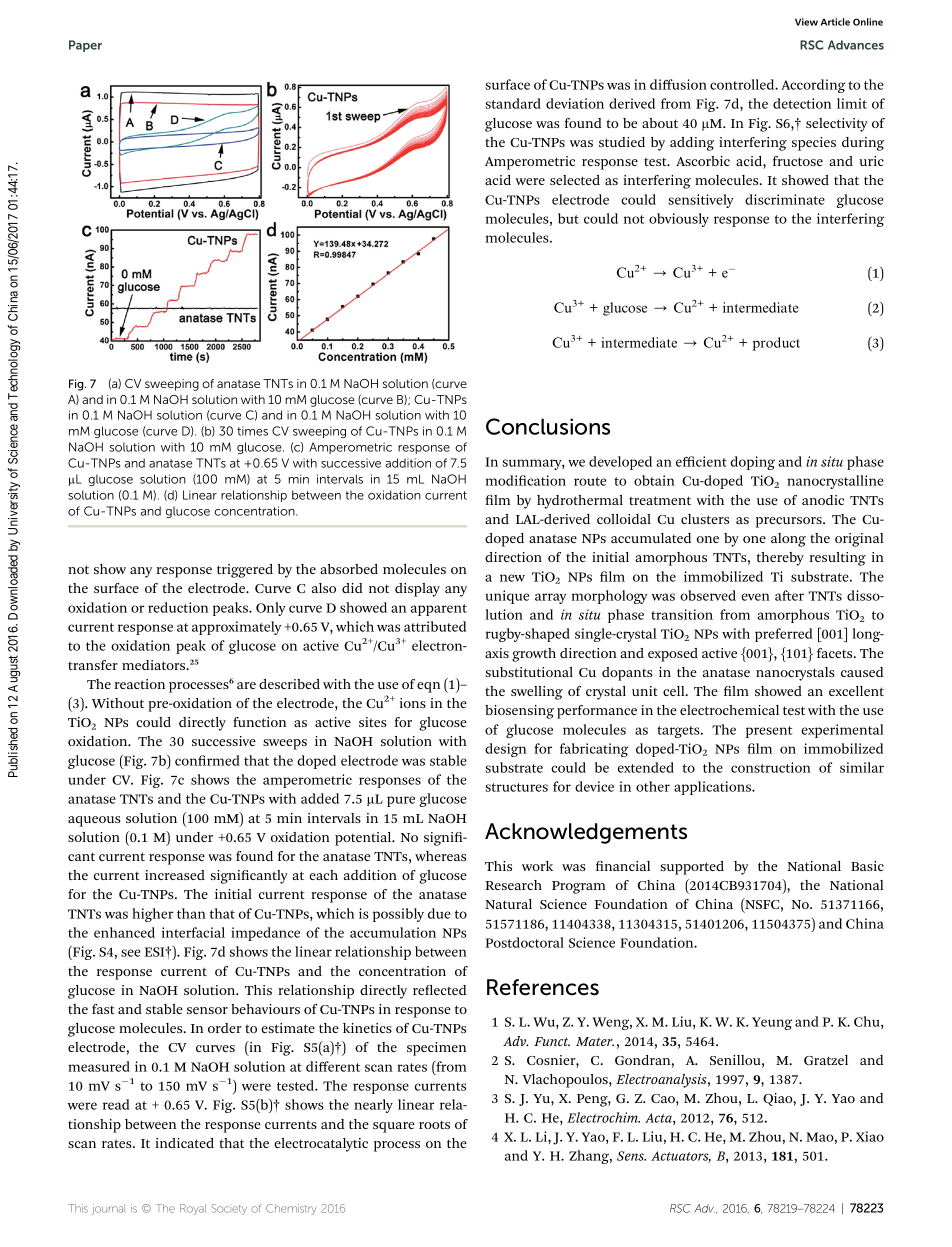  What do you see at coordinates (252, 431) in the screenshot?
I see `times` at bounding box center [252, 431].
